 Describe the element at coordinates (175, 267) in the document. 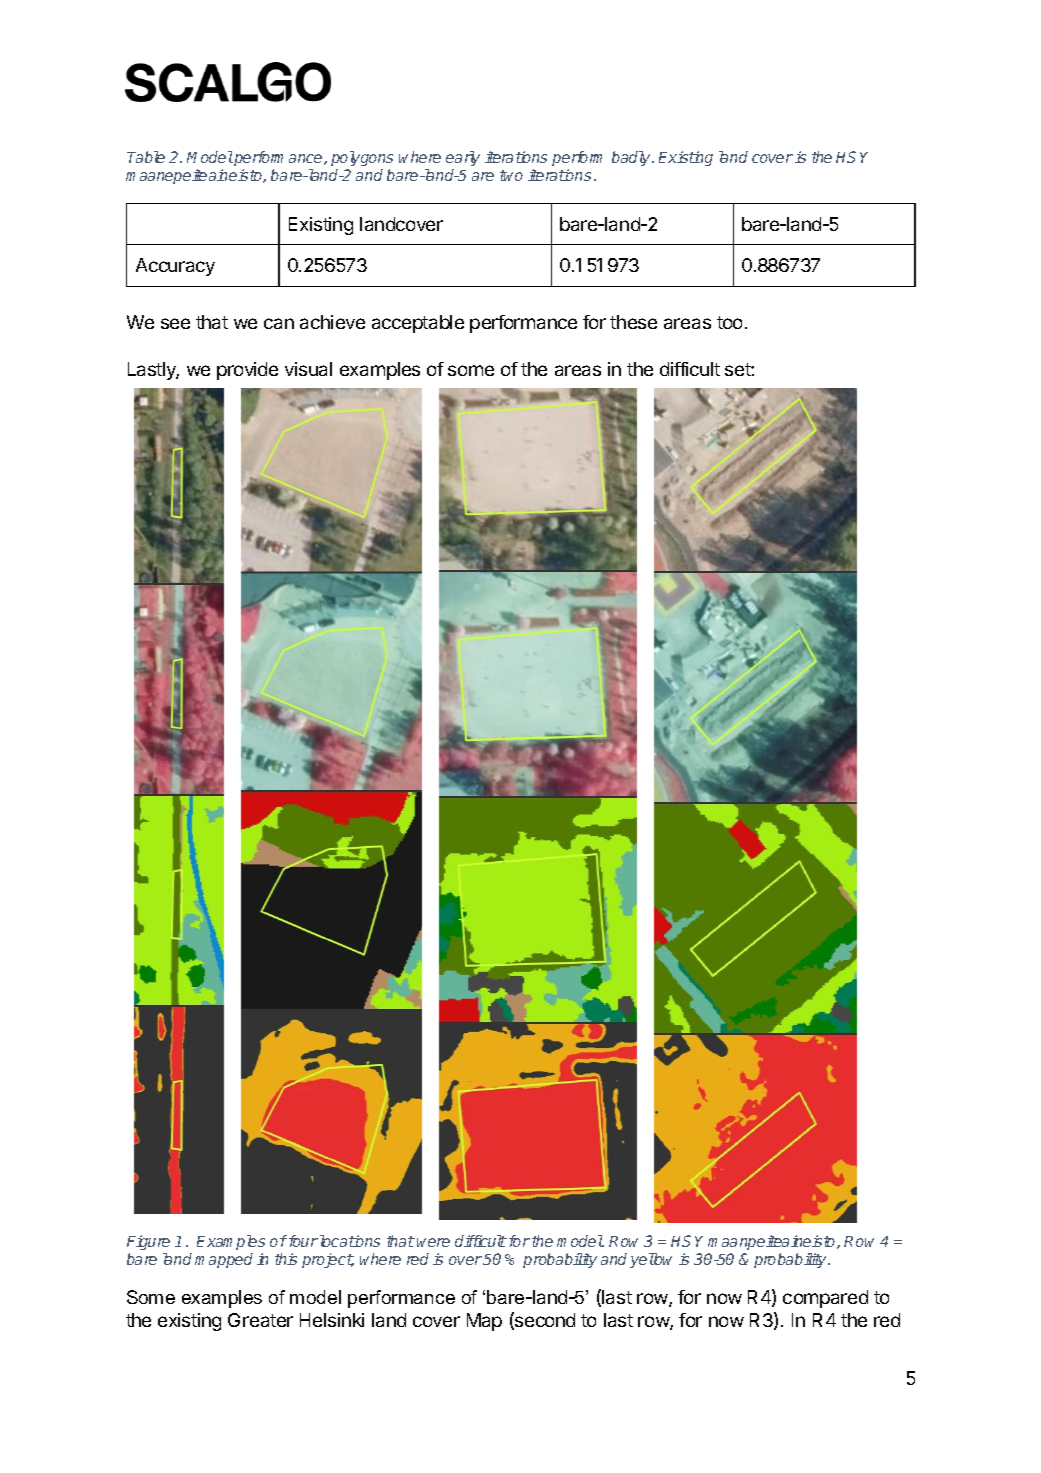

I see `Accuracy` at that location.
